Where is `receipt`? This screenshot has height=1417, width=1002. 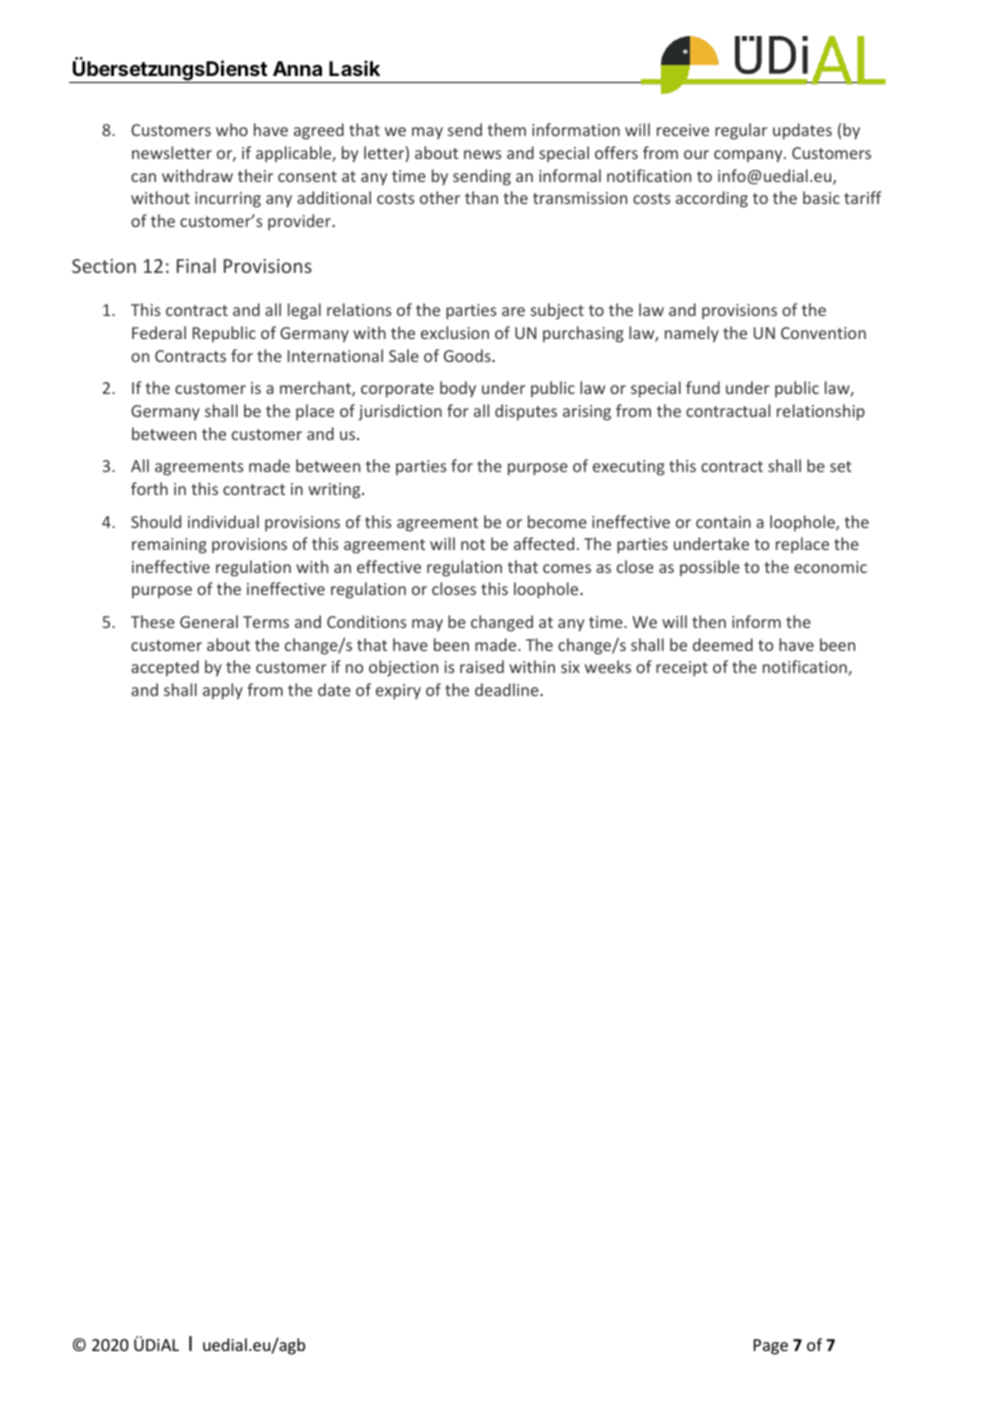 receipt is located at coordinates (682, 669).
